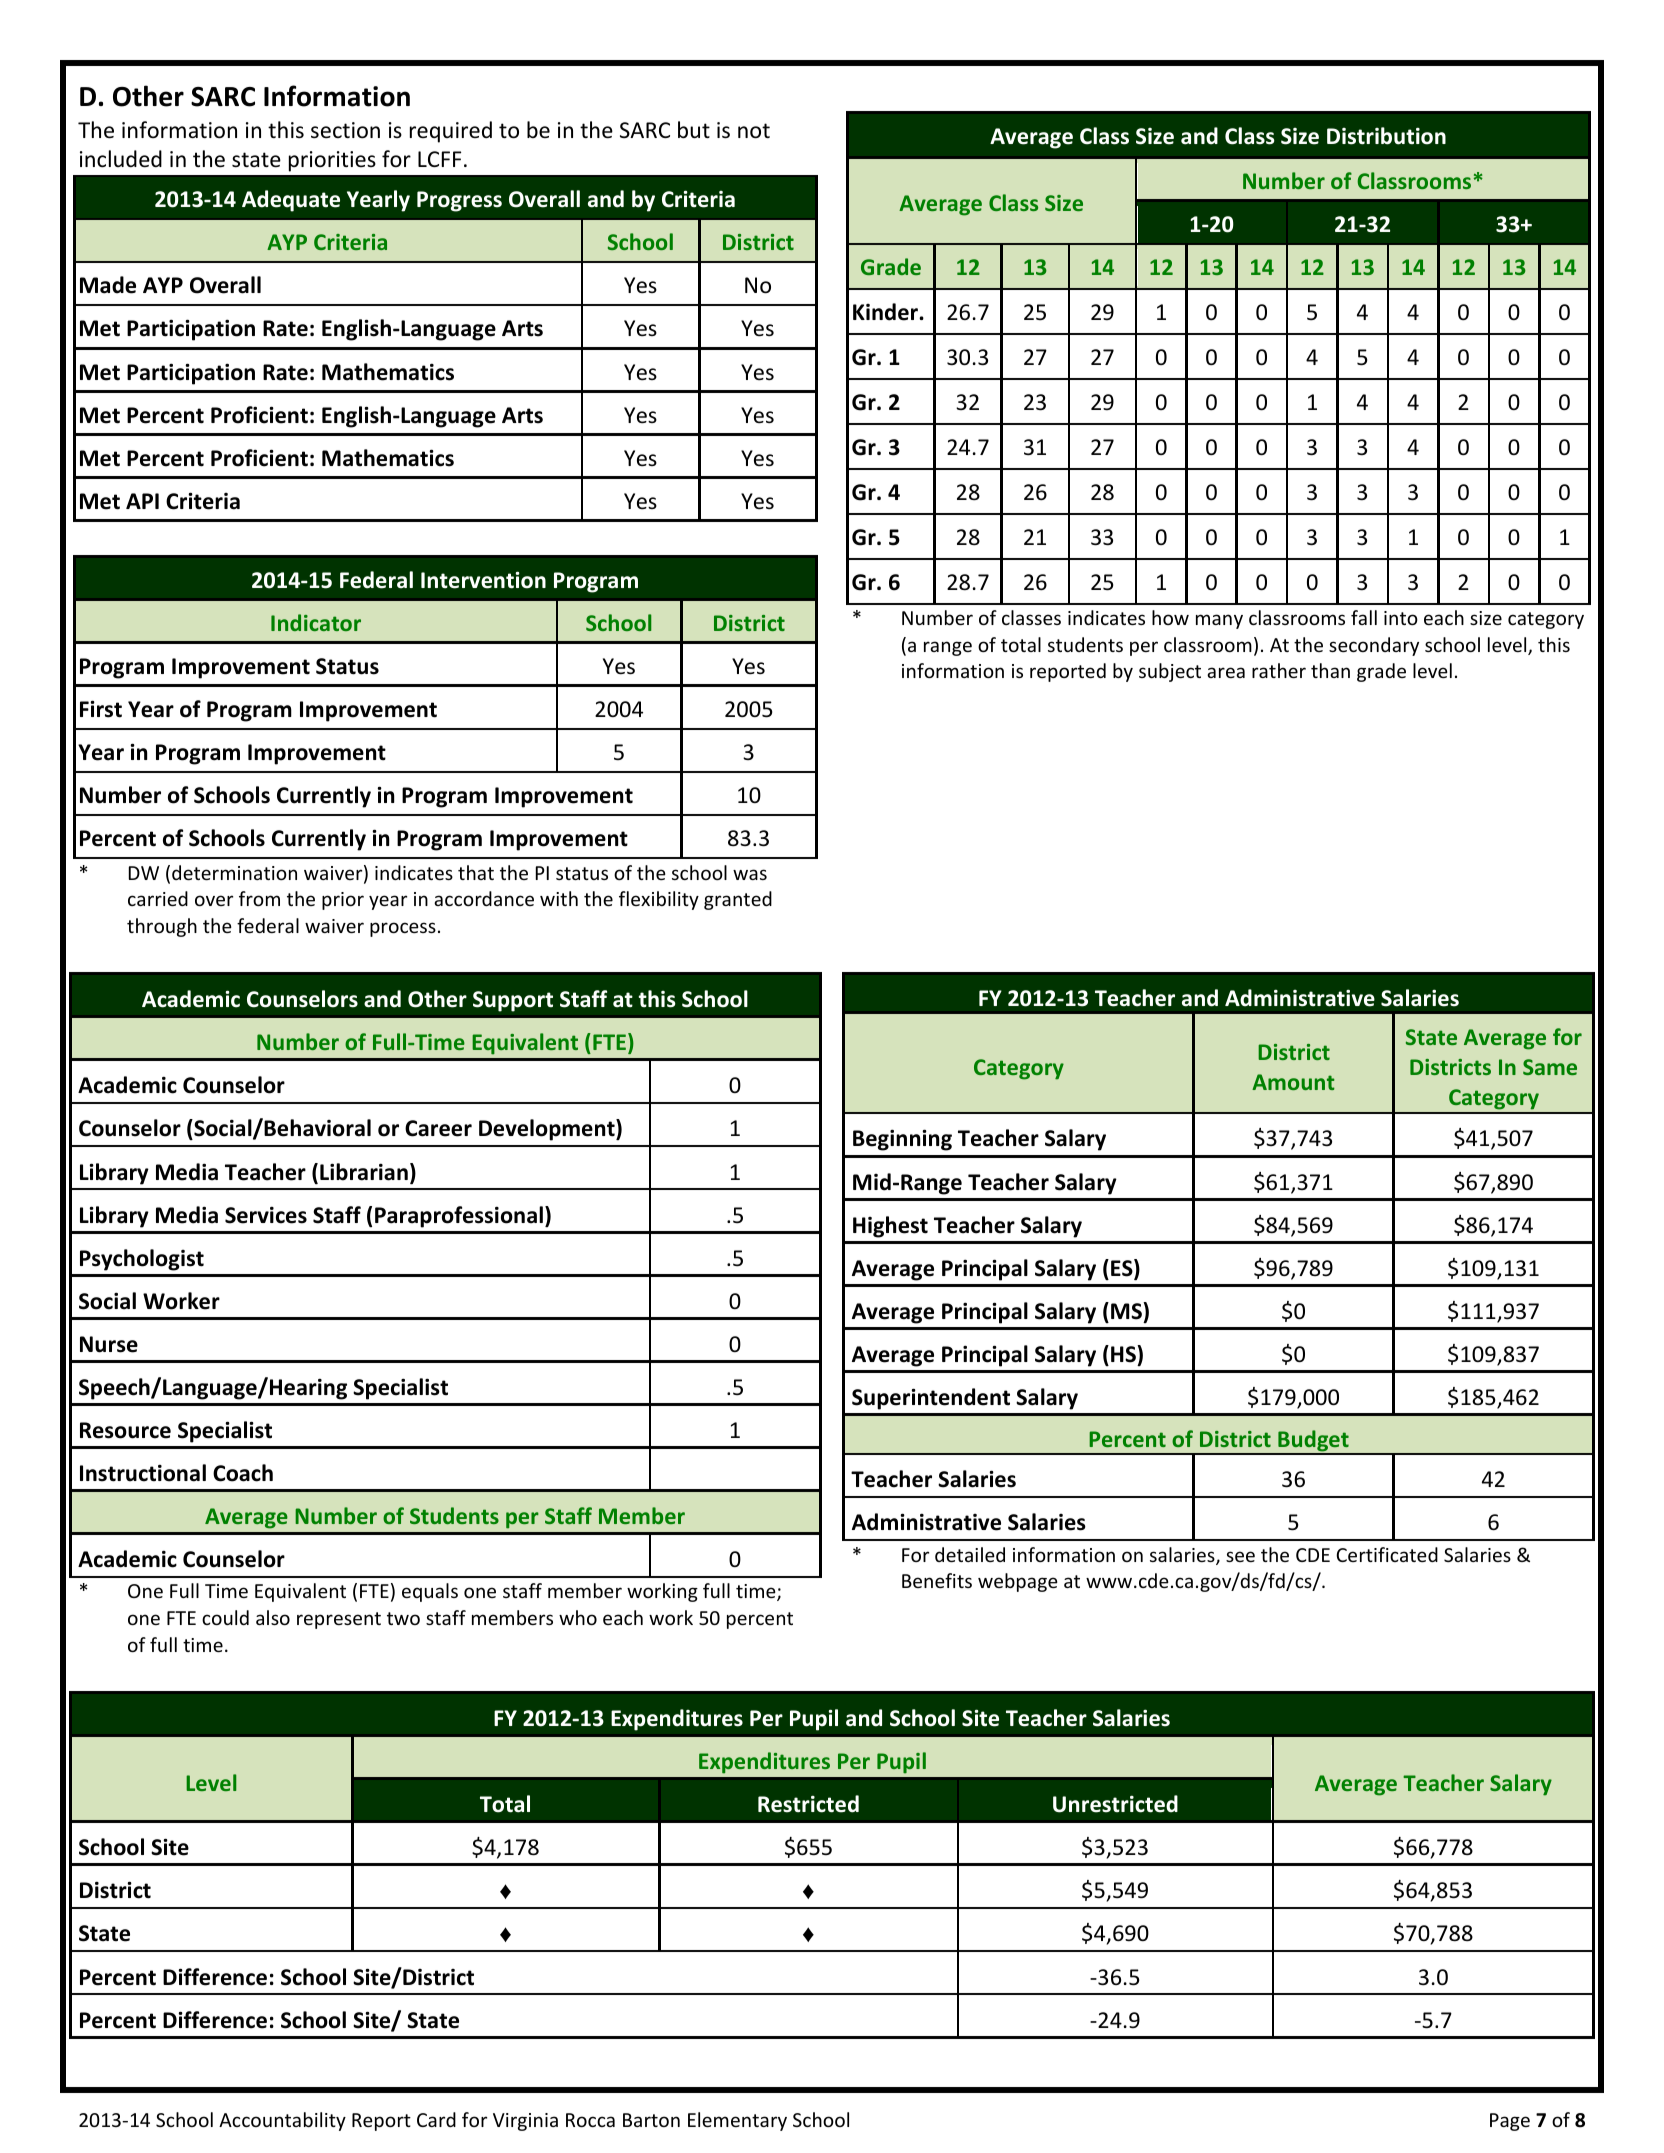  Describe the element at coordinates (282, 2121) in the document. I see `Accountability` at that location.
